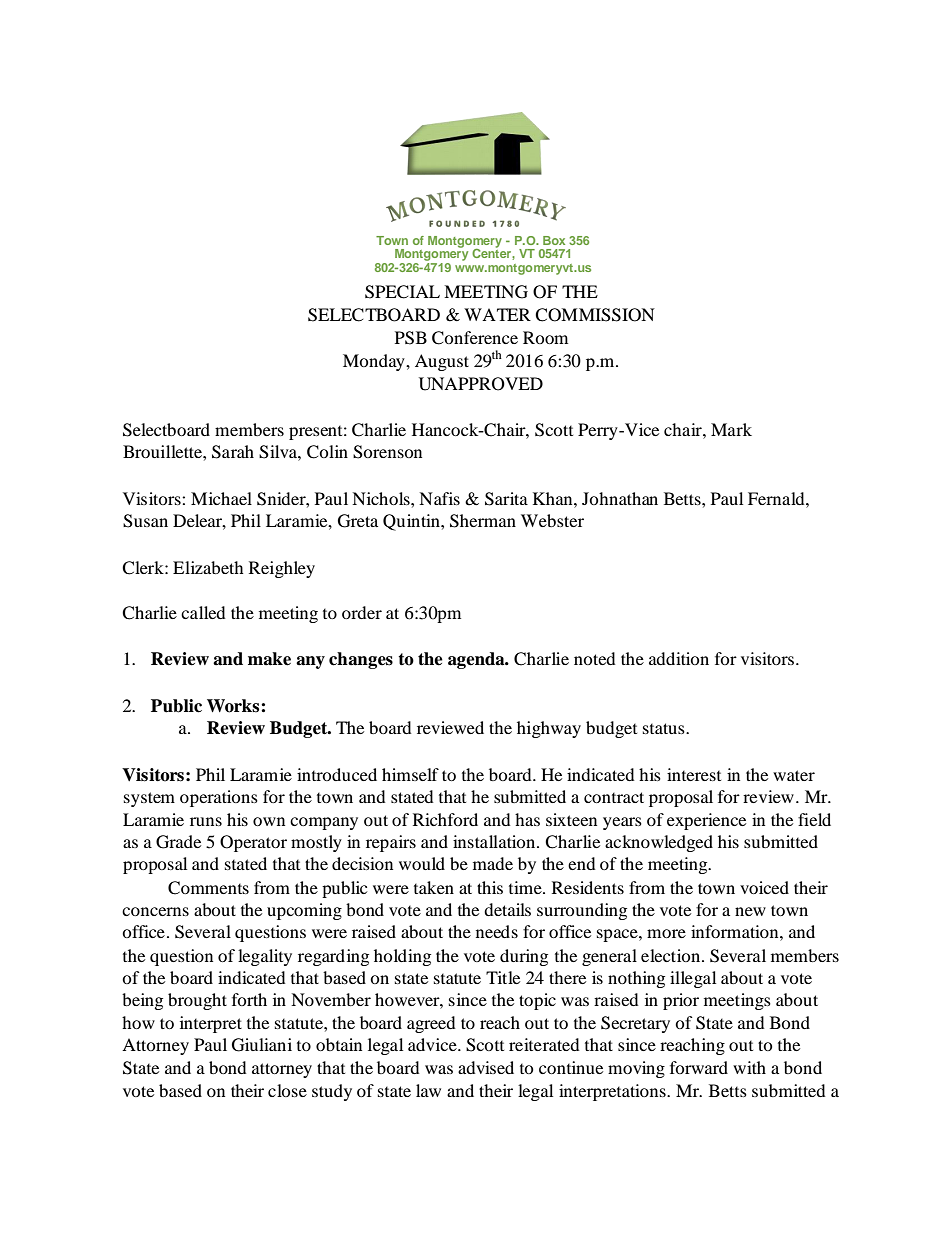 The image size is (952, 1233). Describe the element at coordinates (486, 1067) in the screenshot. I see `advised` at that location.
